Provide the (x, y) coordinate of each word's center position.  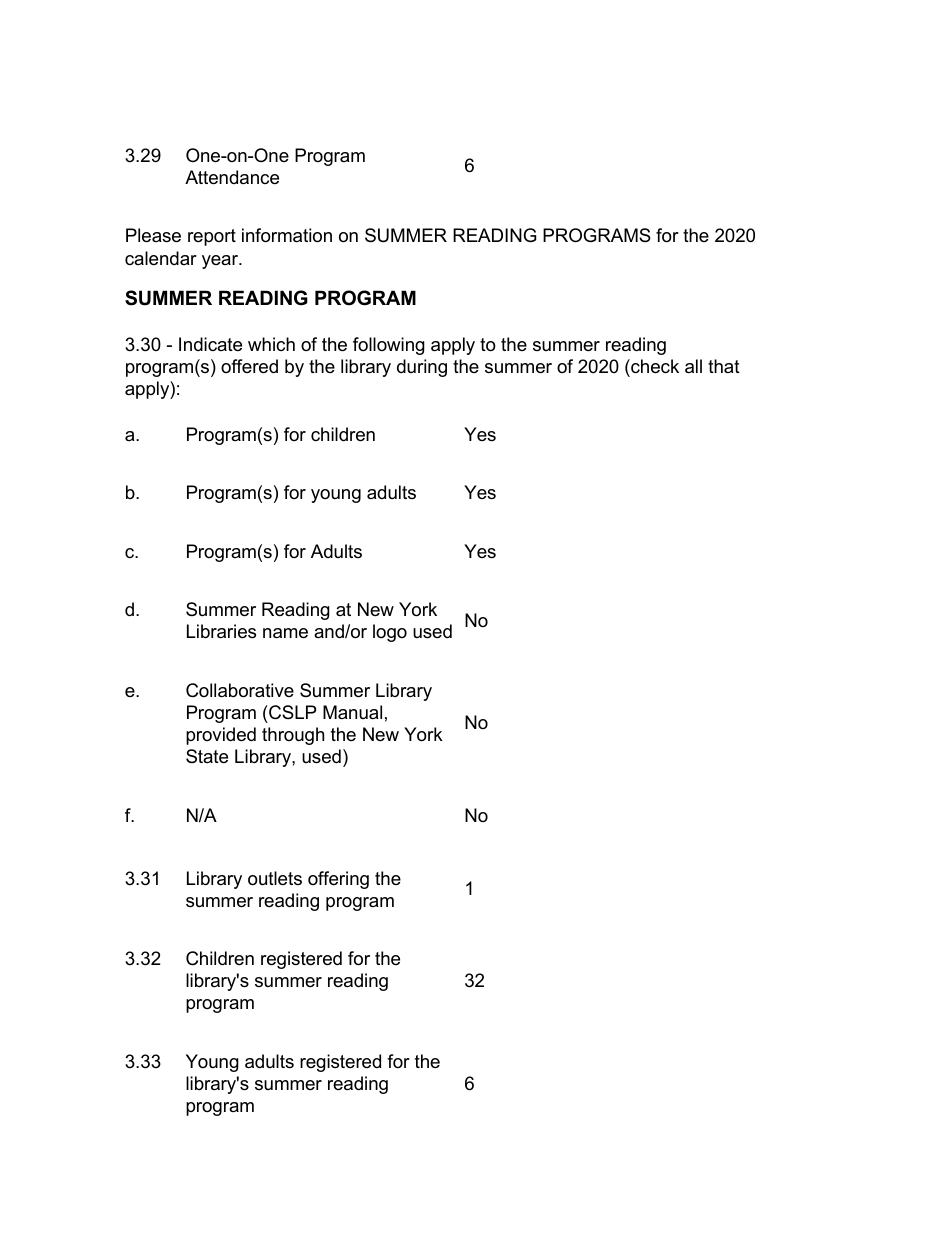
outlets (275, 878)
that (724, 366)
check (654, 366)
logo (390, 633)
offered (249, 366)
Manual (352, 712)
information (287, 235)
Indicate (210, 344)
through (293, 736)
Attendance (232, 177)
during (422, 368)
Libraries (221, 631)
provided (221, 736)
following (389, 346)
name (285, 633)
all (693, 366)
